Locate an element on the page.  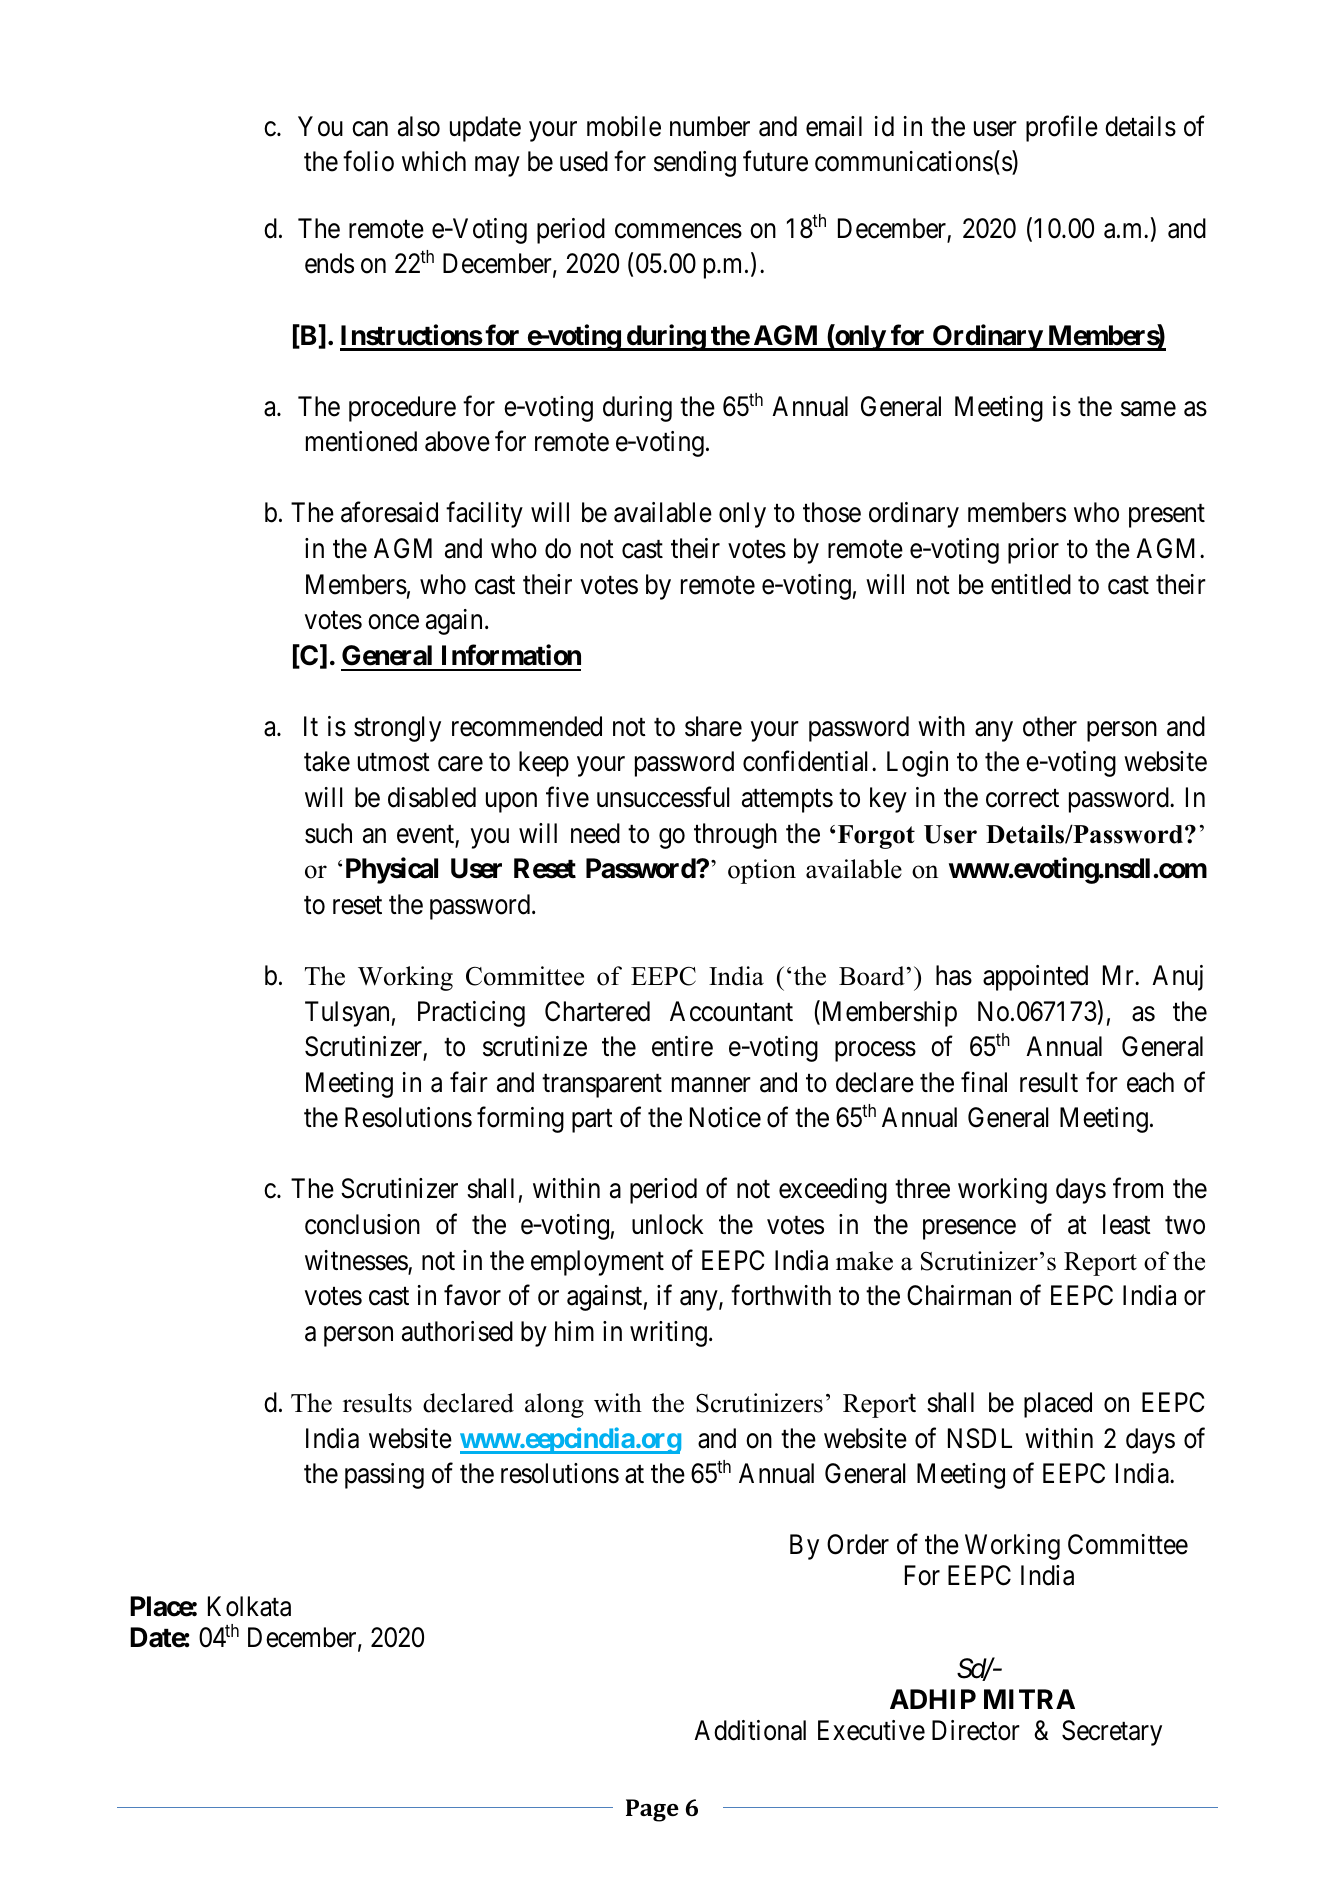
folio is located at coordinates (368, 161).
